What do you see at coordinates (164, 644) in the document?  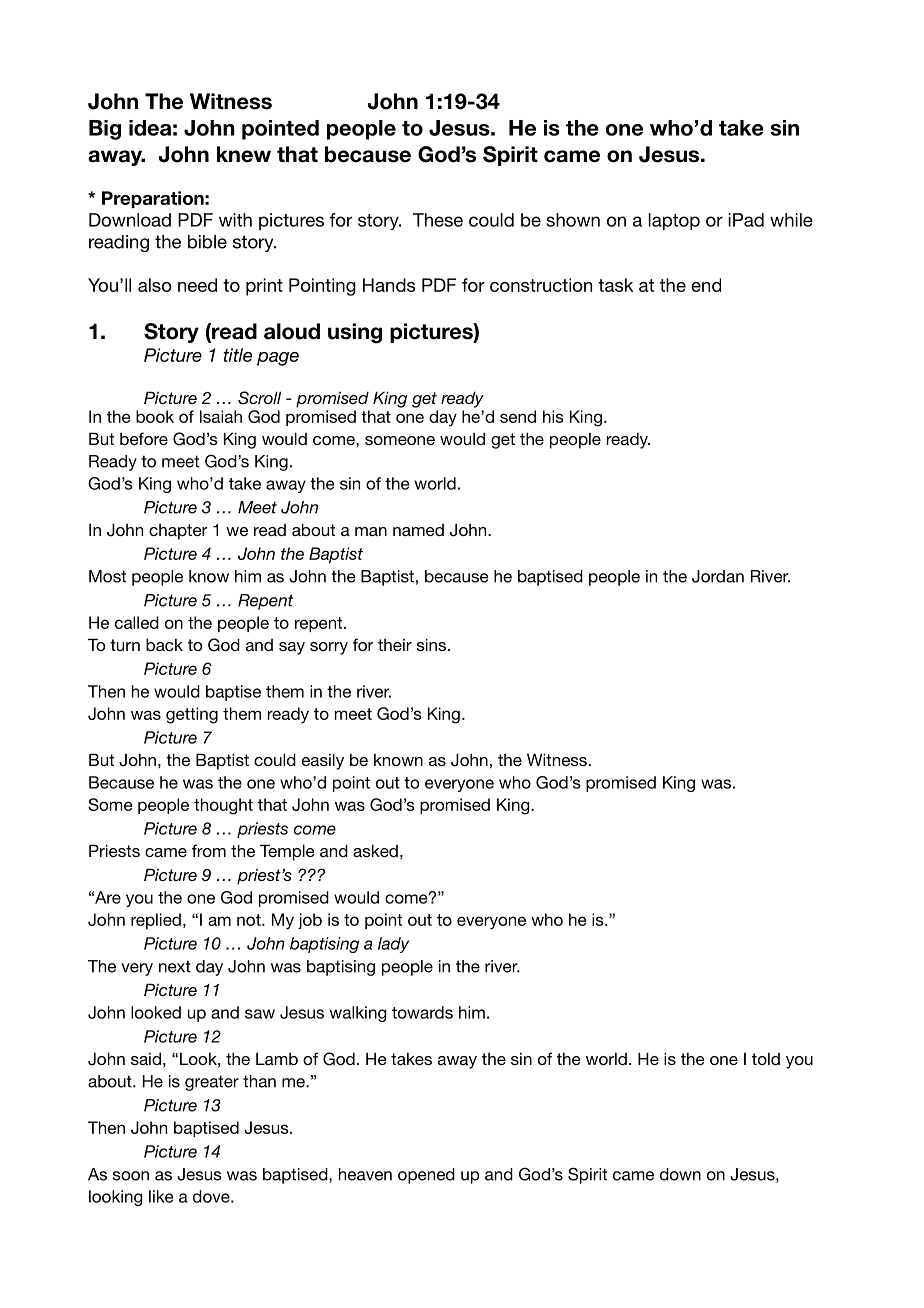 I see `back` at bounding box center [164, 644].
